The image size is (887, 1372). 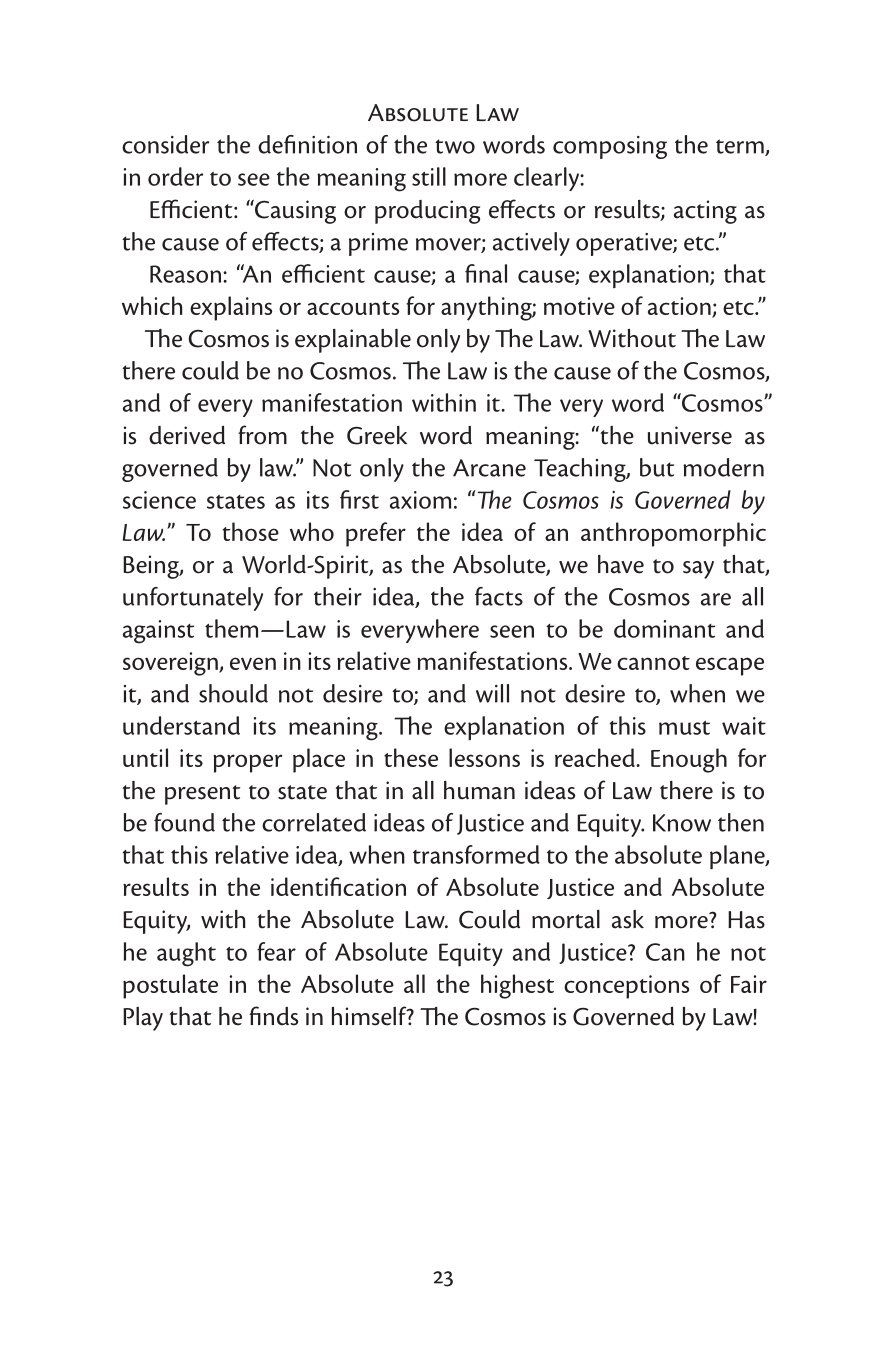 I want to click on still, so click(x=429, y=176).
